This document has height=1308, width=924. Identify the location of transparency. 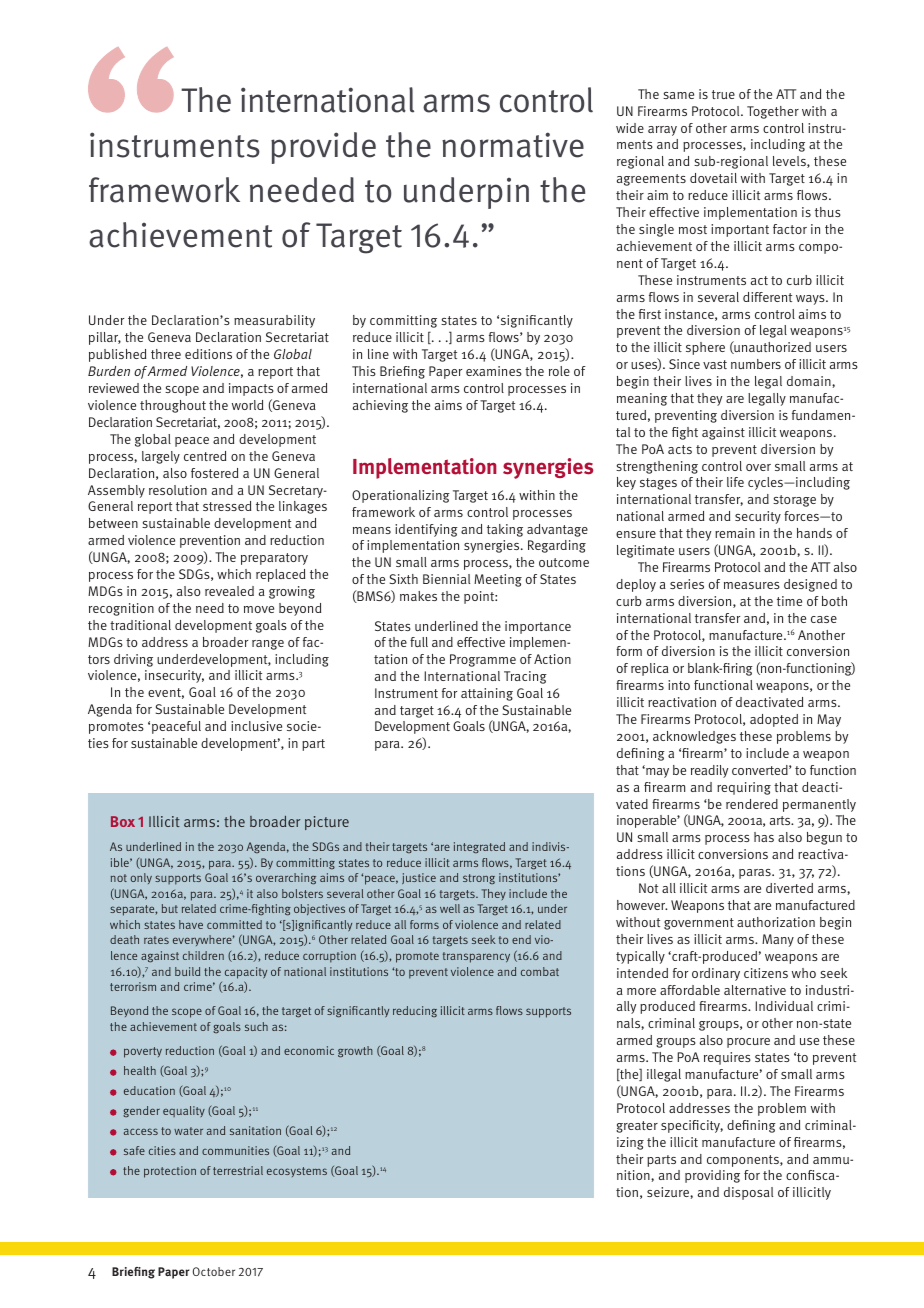
(476, 957).
